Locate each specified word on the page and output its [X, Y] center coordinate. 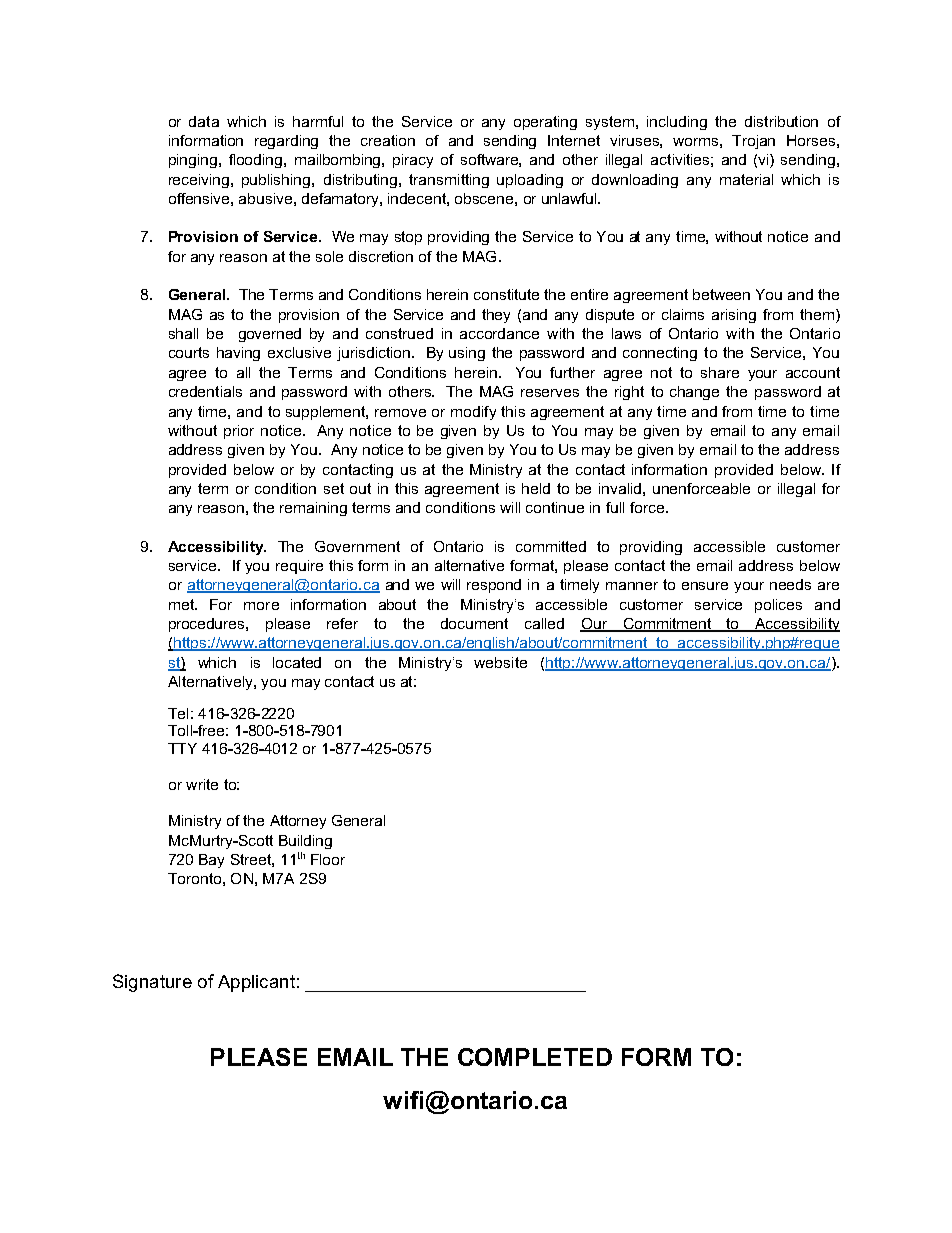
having [238, 354]
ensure [705, 586]
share [720, 372]
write [202, 784]
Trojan [753, 142]
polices [778, 606]
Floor [328, 859]
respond [494, 586]
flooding [257, 161]
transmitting [449, 181]
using [467, 354]
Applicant [256, 983]
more [261, 606]
